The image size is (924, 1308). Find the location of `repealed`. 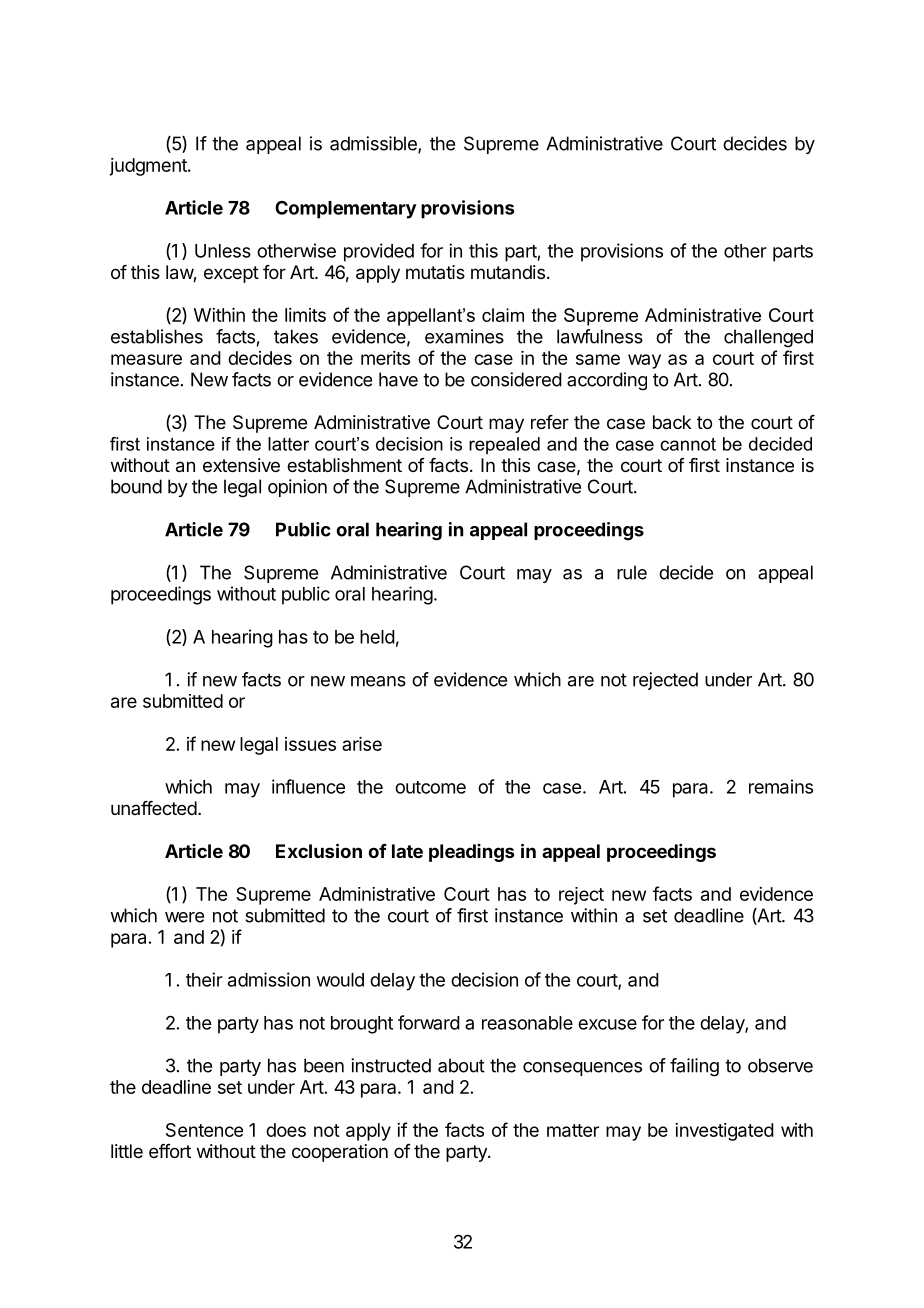

repealed is located at coordinates (504, 445).
